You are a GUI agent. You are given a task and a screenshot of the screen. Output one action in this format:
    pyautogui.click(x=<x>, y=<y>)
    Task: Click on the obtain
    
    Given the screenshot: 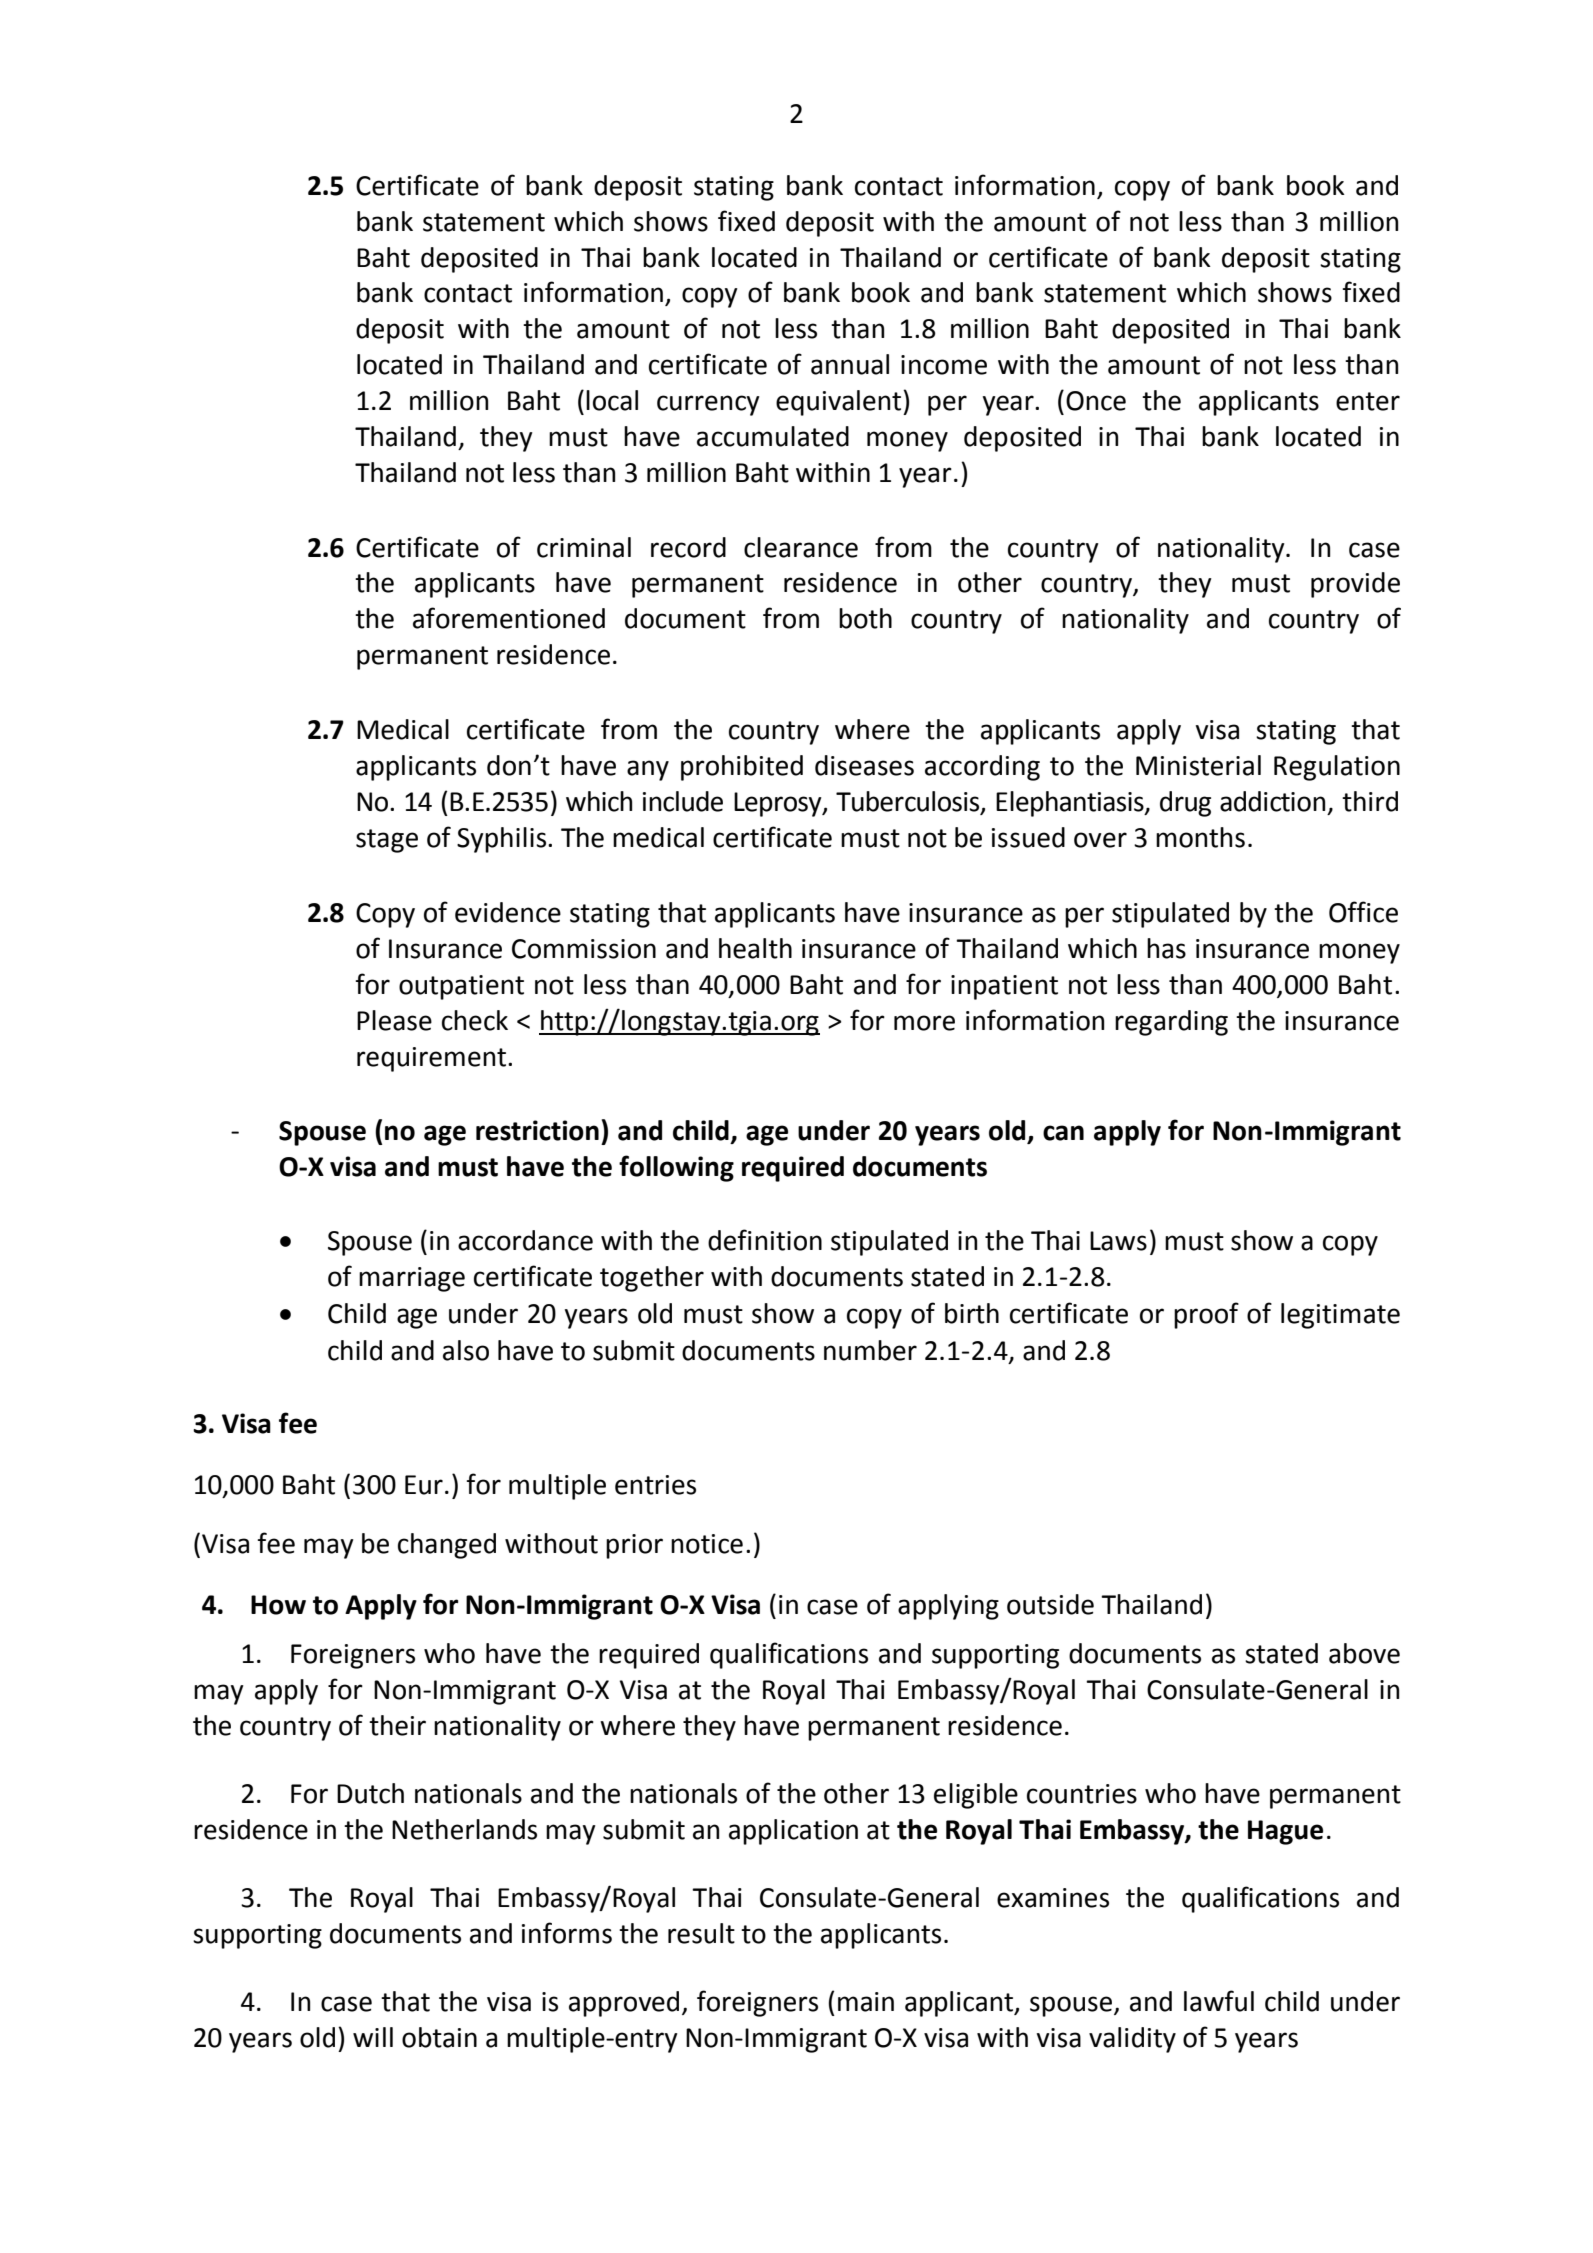 What is the action you would take?
    pyautogui.click(x=439, y=2037)
